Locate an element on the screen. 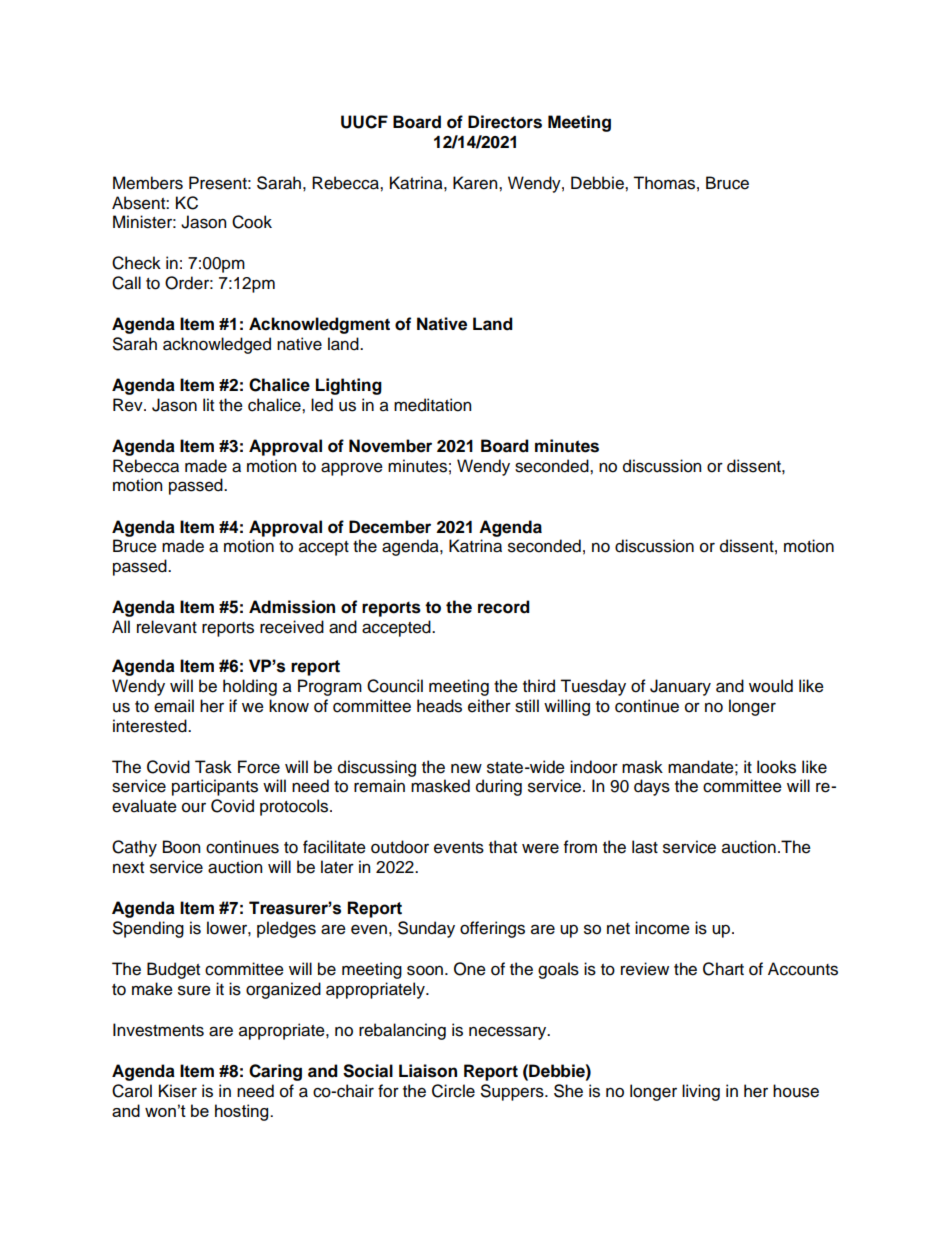 The height and width of the screenshot is (1233, 952). hosting is located at coordinates (243, 1112).
